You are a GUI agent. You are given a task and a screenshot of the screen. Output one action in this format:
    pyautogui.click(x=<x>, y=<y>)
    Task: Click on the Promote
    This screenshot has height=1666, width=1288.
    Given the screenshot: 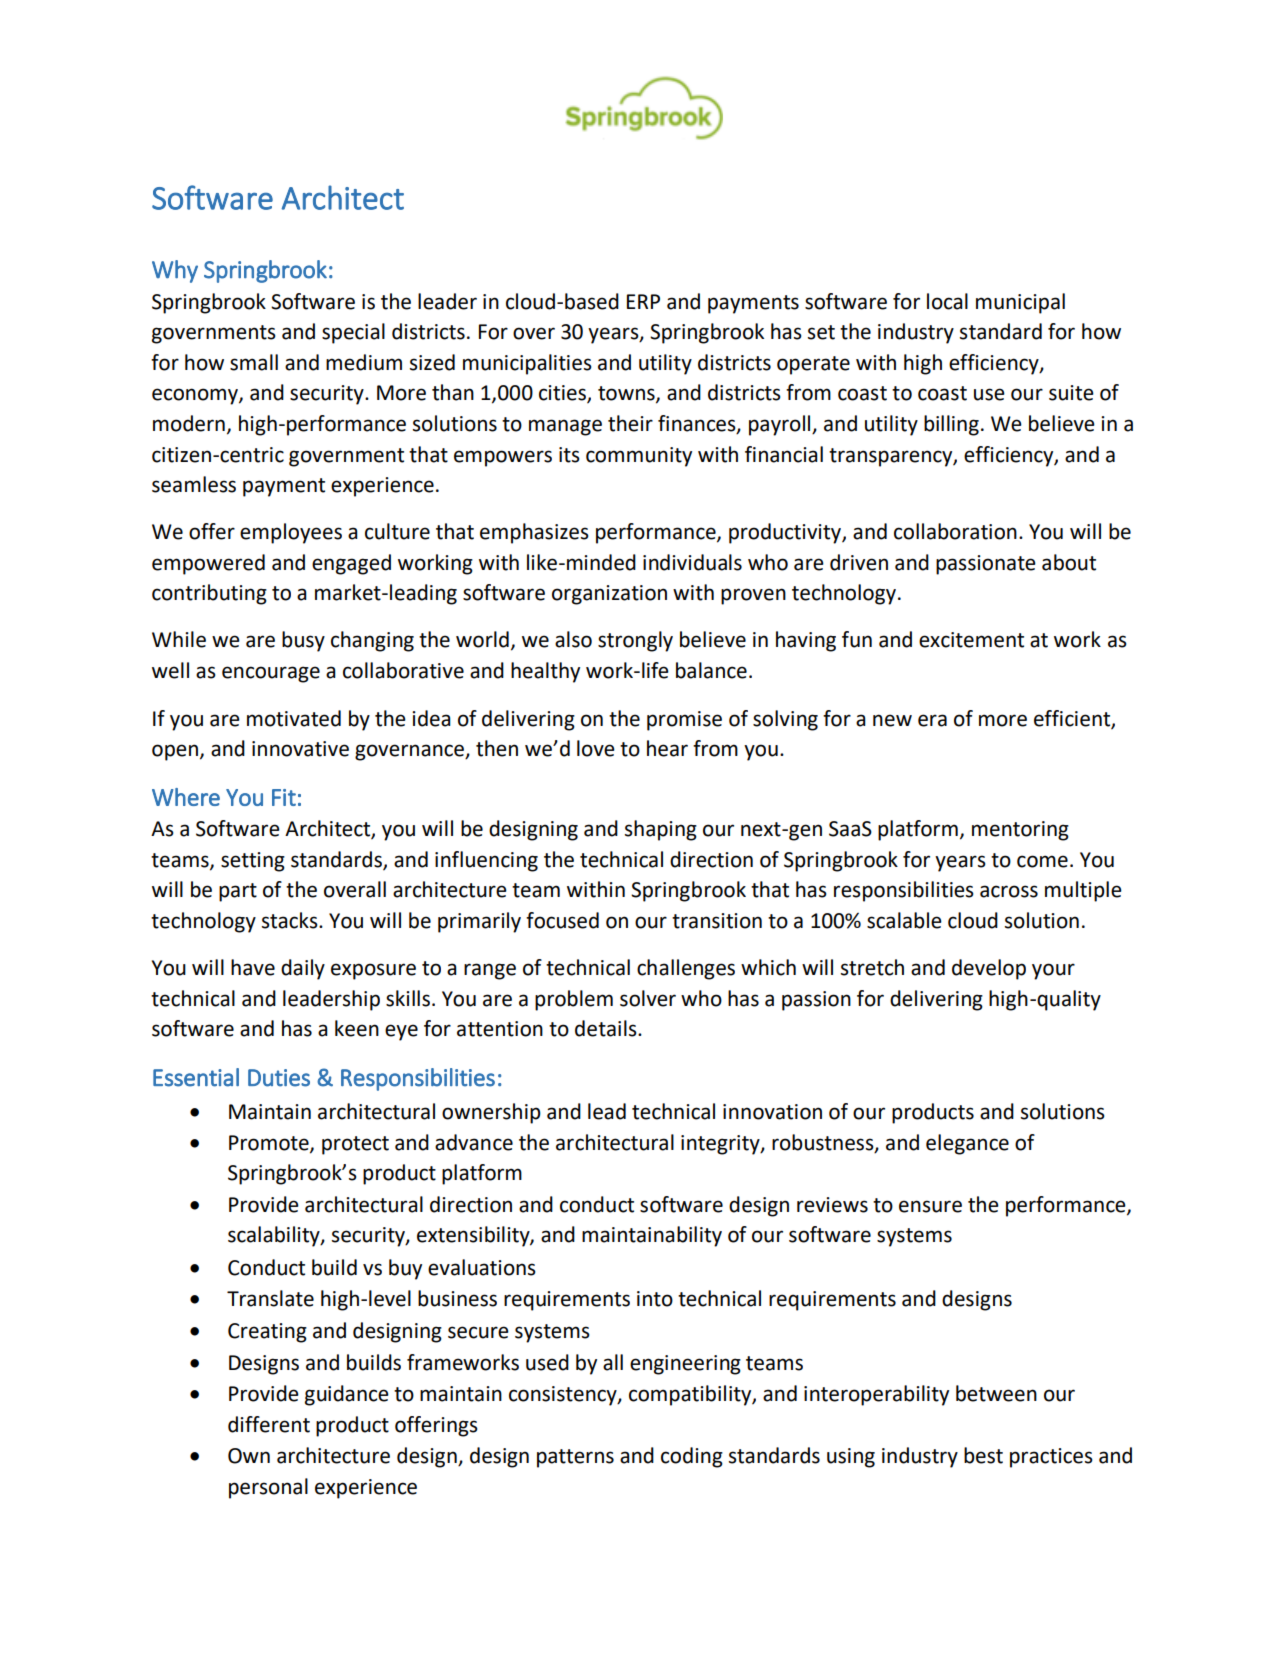 What is the action you would take?
    pyautogui.click(x=270, y=1144)
